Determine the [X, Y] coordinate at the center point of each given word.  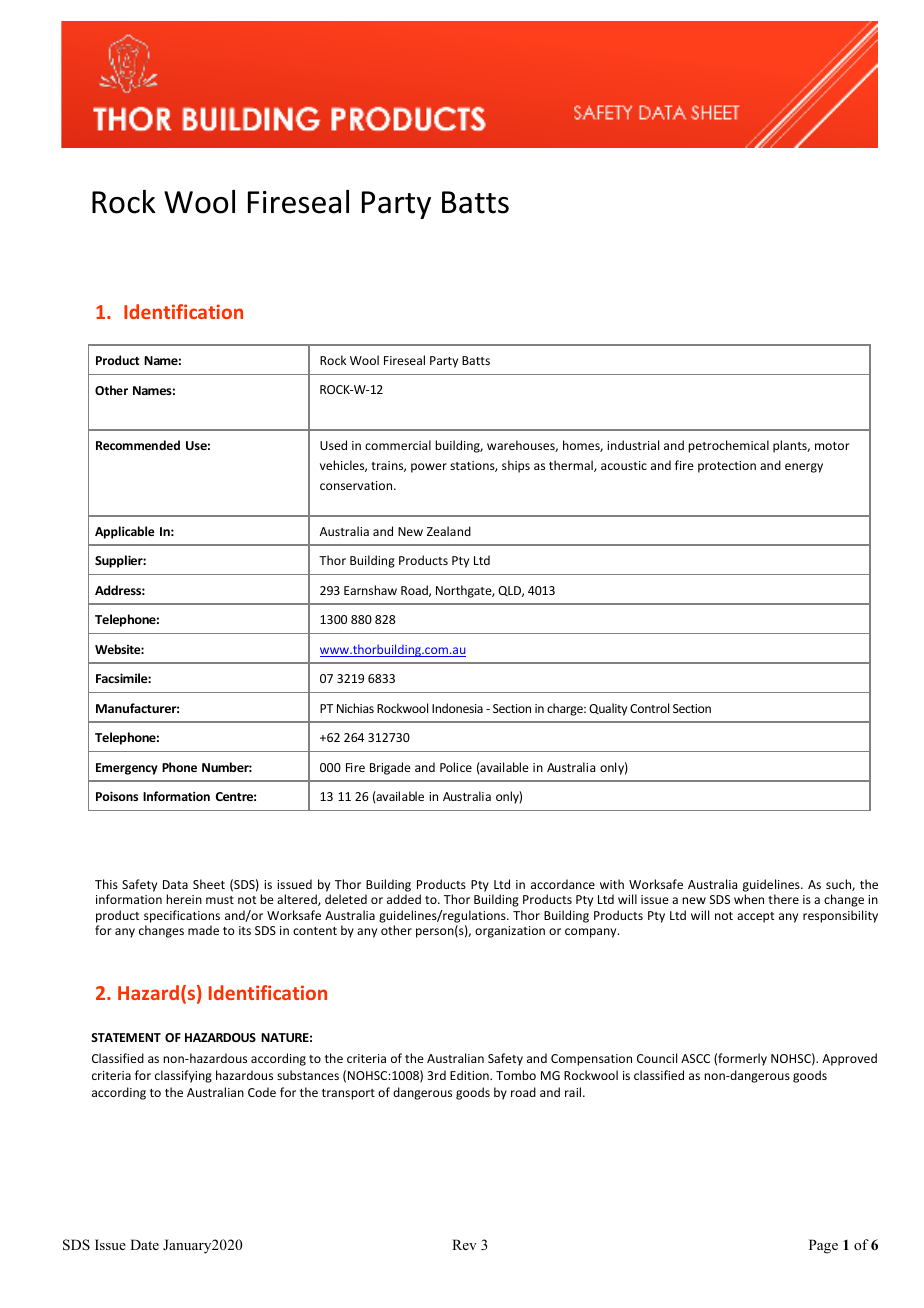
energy [804, 468]
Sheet [209, 884]
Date [144, 1244]
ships [516, 466]
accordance [563, 884]
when [749, 899]
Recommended [138, 445]
